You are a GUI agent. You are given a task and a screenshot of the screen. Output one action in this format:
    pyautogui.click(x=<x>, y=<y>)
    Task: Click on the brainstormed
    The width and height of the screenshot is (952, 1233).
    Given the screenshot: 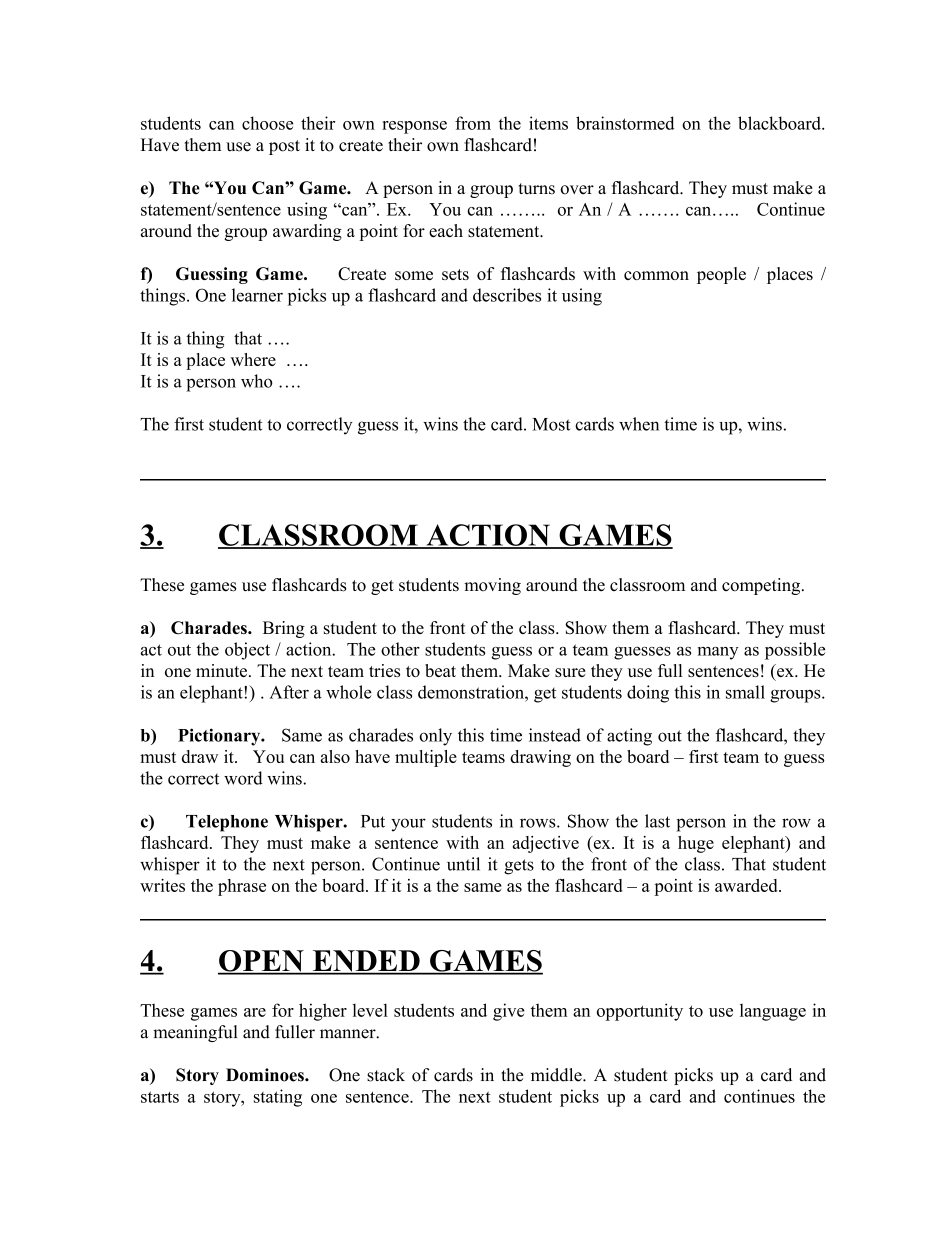 What is the action you would take?
    pyautogui.click(x=625, y=123)
